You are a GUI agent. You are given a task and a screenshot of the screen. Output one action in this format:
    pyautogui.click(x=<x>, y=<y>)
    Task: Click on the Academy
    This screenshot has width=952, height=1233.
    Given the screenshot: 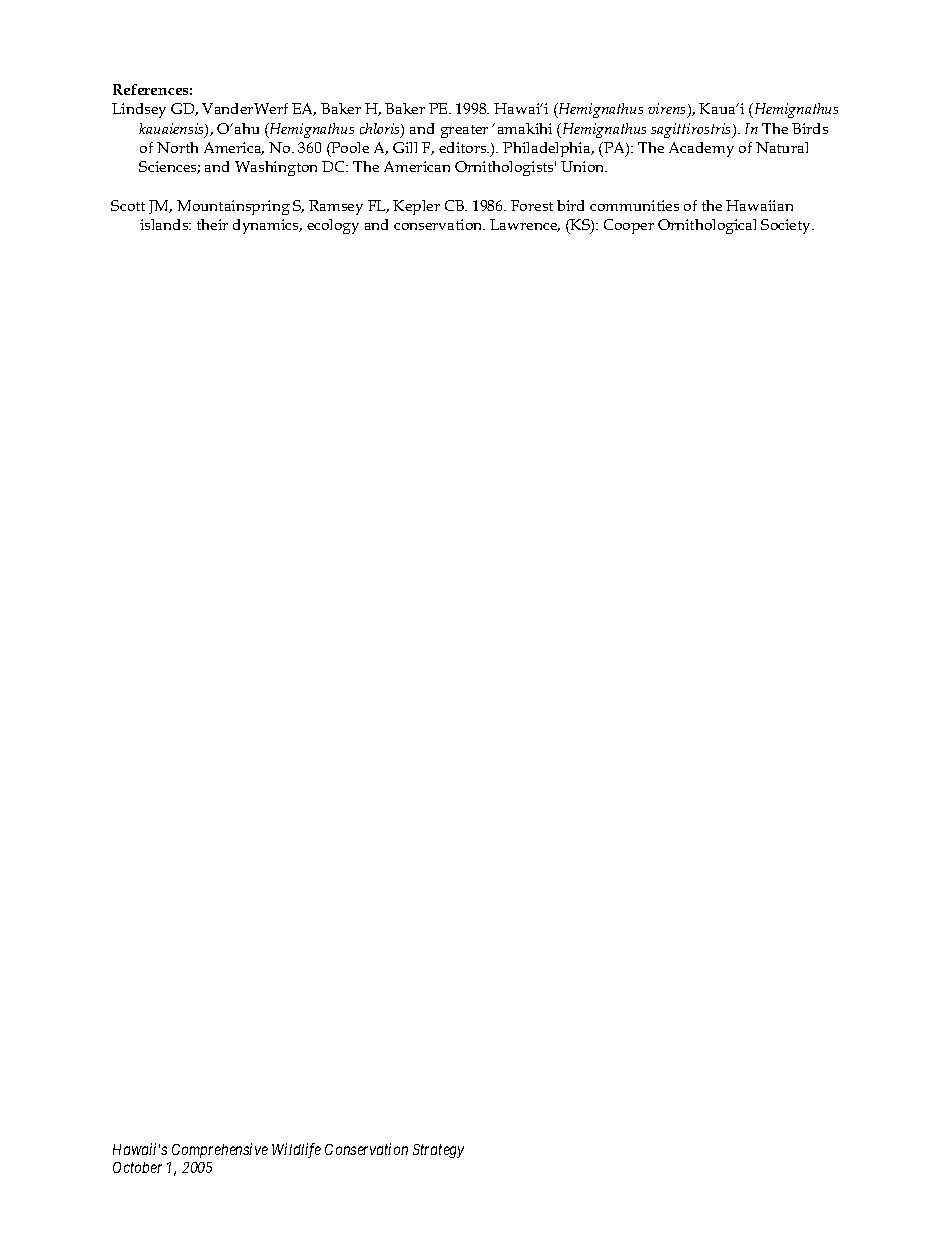 What is the action you would take?
    pyautogui.click(x=701, y=149)
